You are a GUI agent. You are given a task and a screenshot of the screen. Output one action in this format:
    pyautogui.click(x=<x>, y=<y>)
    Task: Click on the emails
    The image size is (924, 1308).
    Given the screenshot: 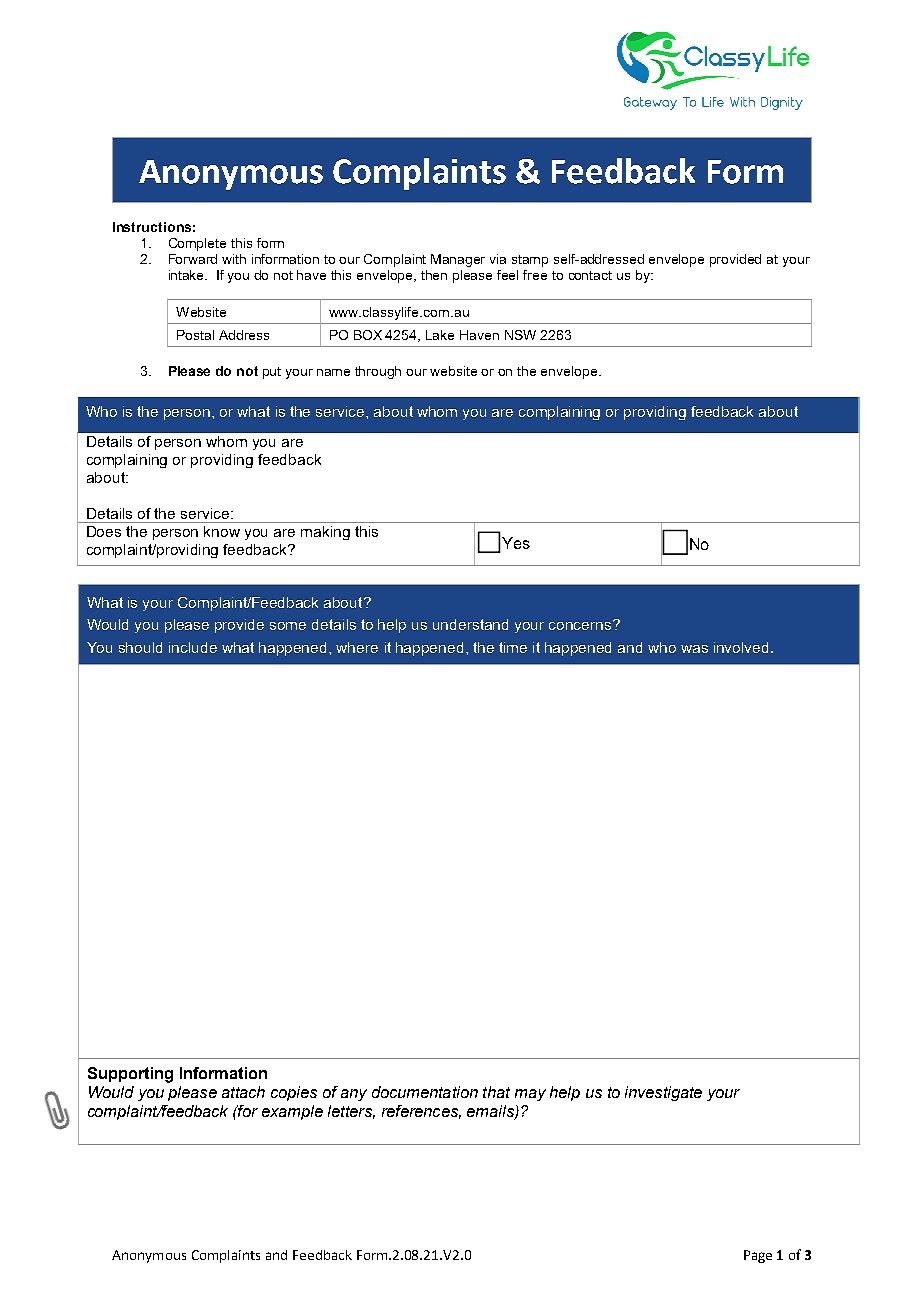 What is the action you would take?
    pyautogui.click(x=491, y=1112)
